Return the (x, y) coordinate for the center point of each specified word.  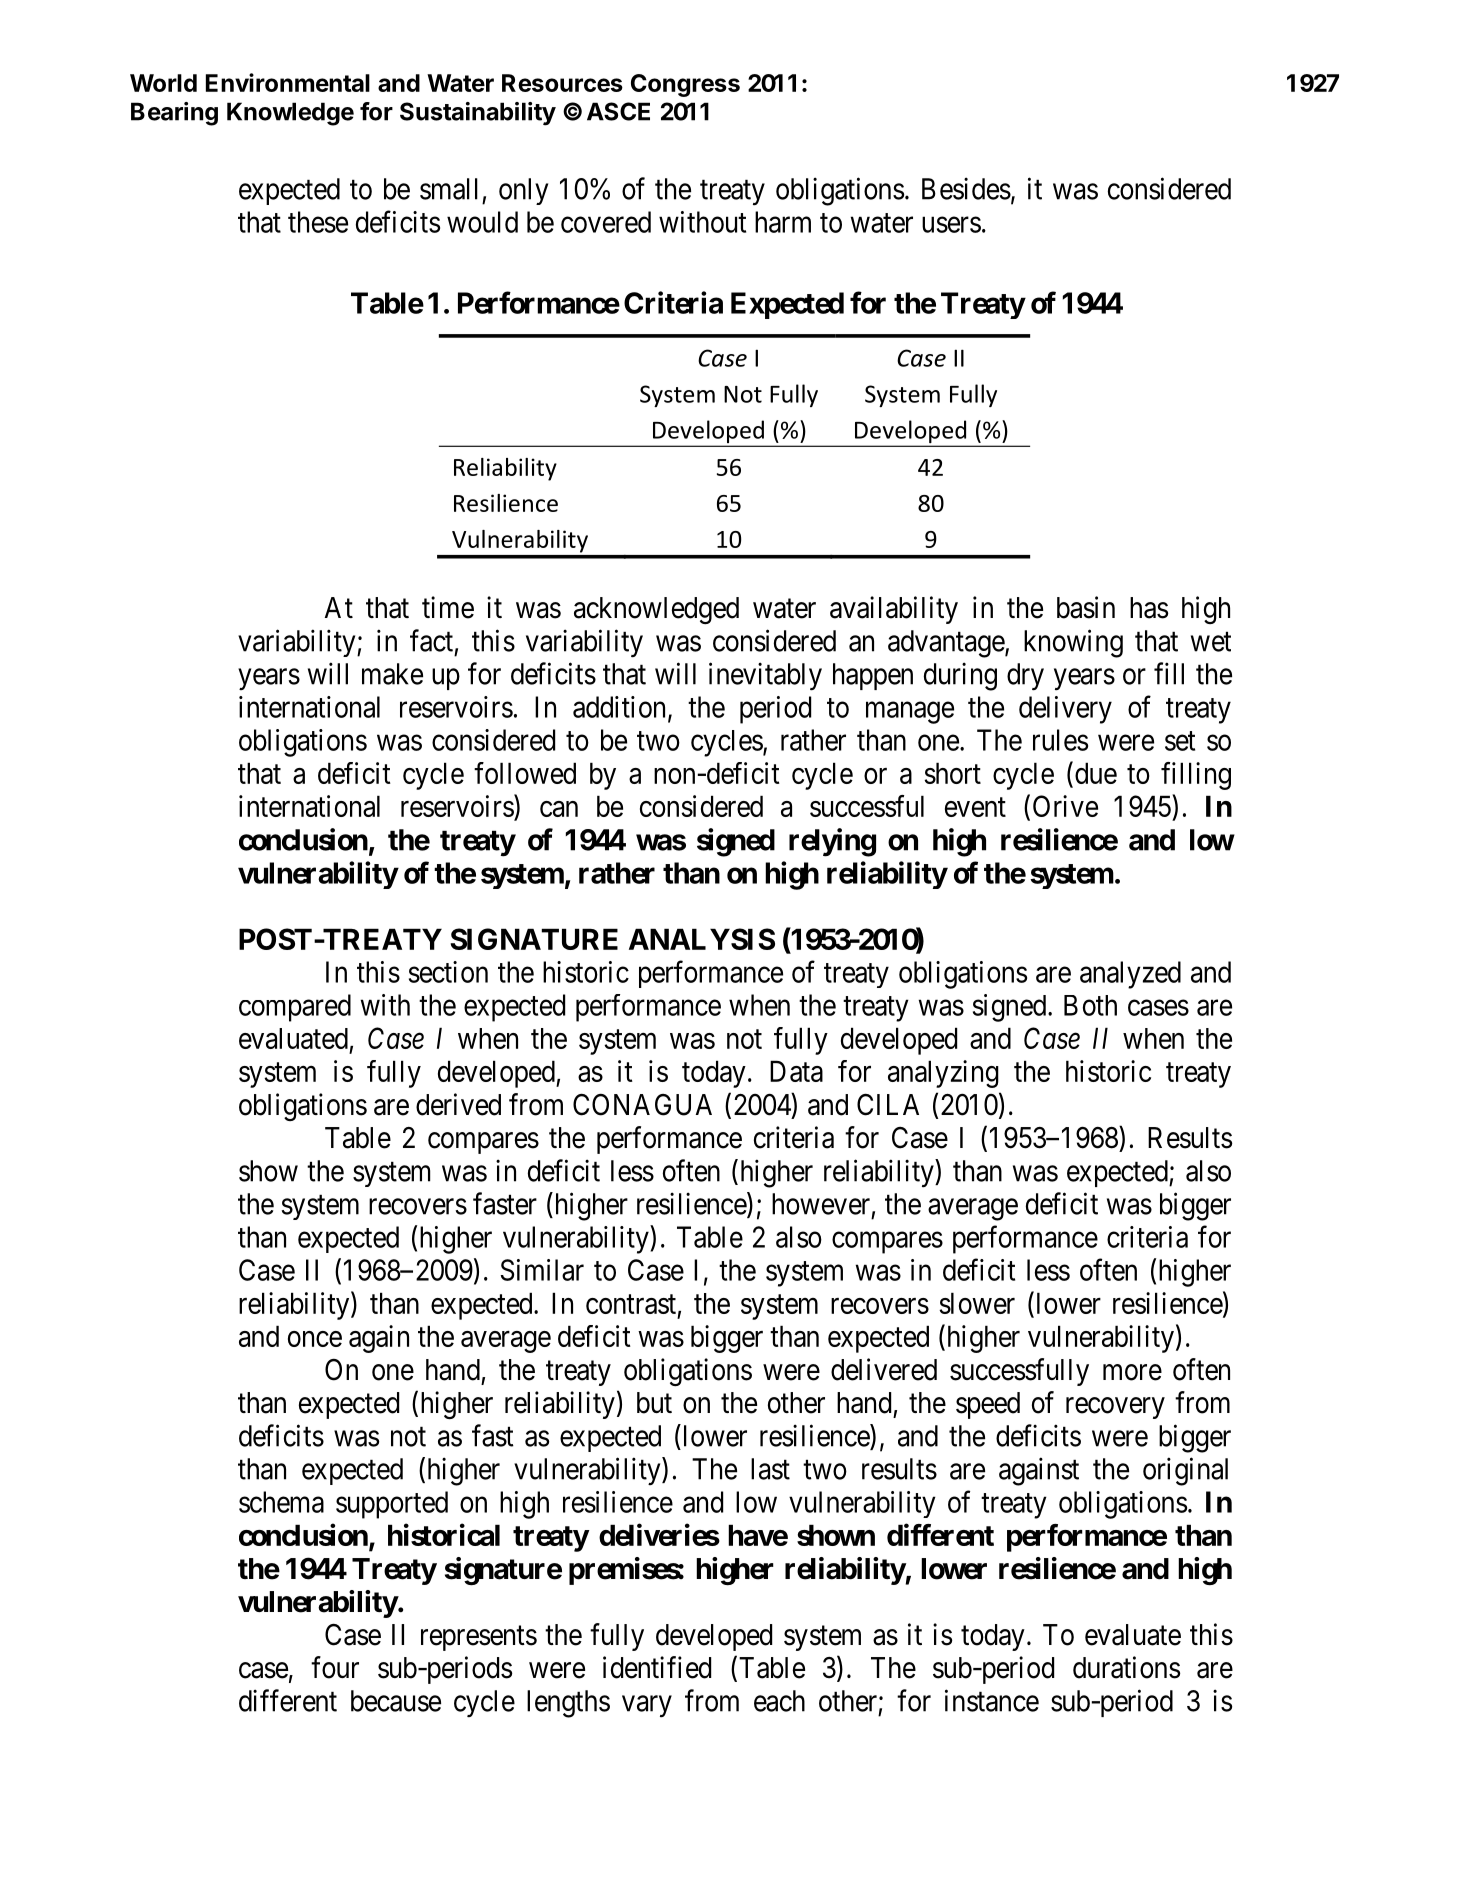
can (559, 809)
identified (657, 1667)
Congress (685, 85)
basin (1086, 607)
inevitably (765, 676)
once (315, 1339)
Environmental (288, 82)
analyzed (1130, 975)
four (335, 1667)
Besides (966, 188)
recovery (1115, 1408)
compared (295, 1008)
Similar (542, 1270)
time (448, 607)
